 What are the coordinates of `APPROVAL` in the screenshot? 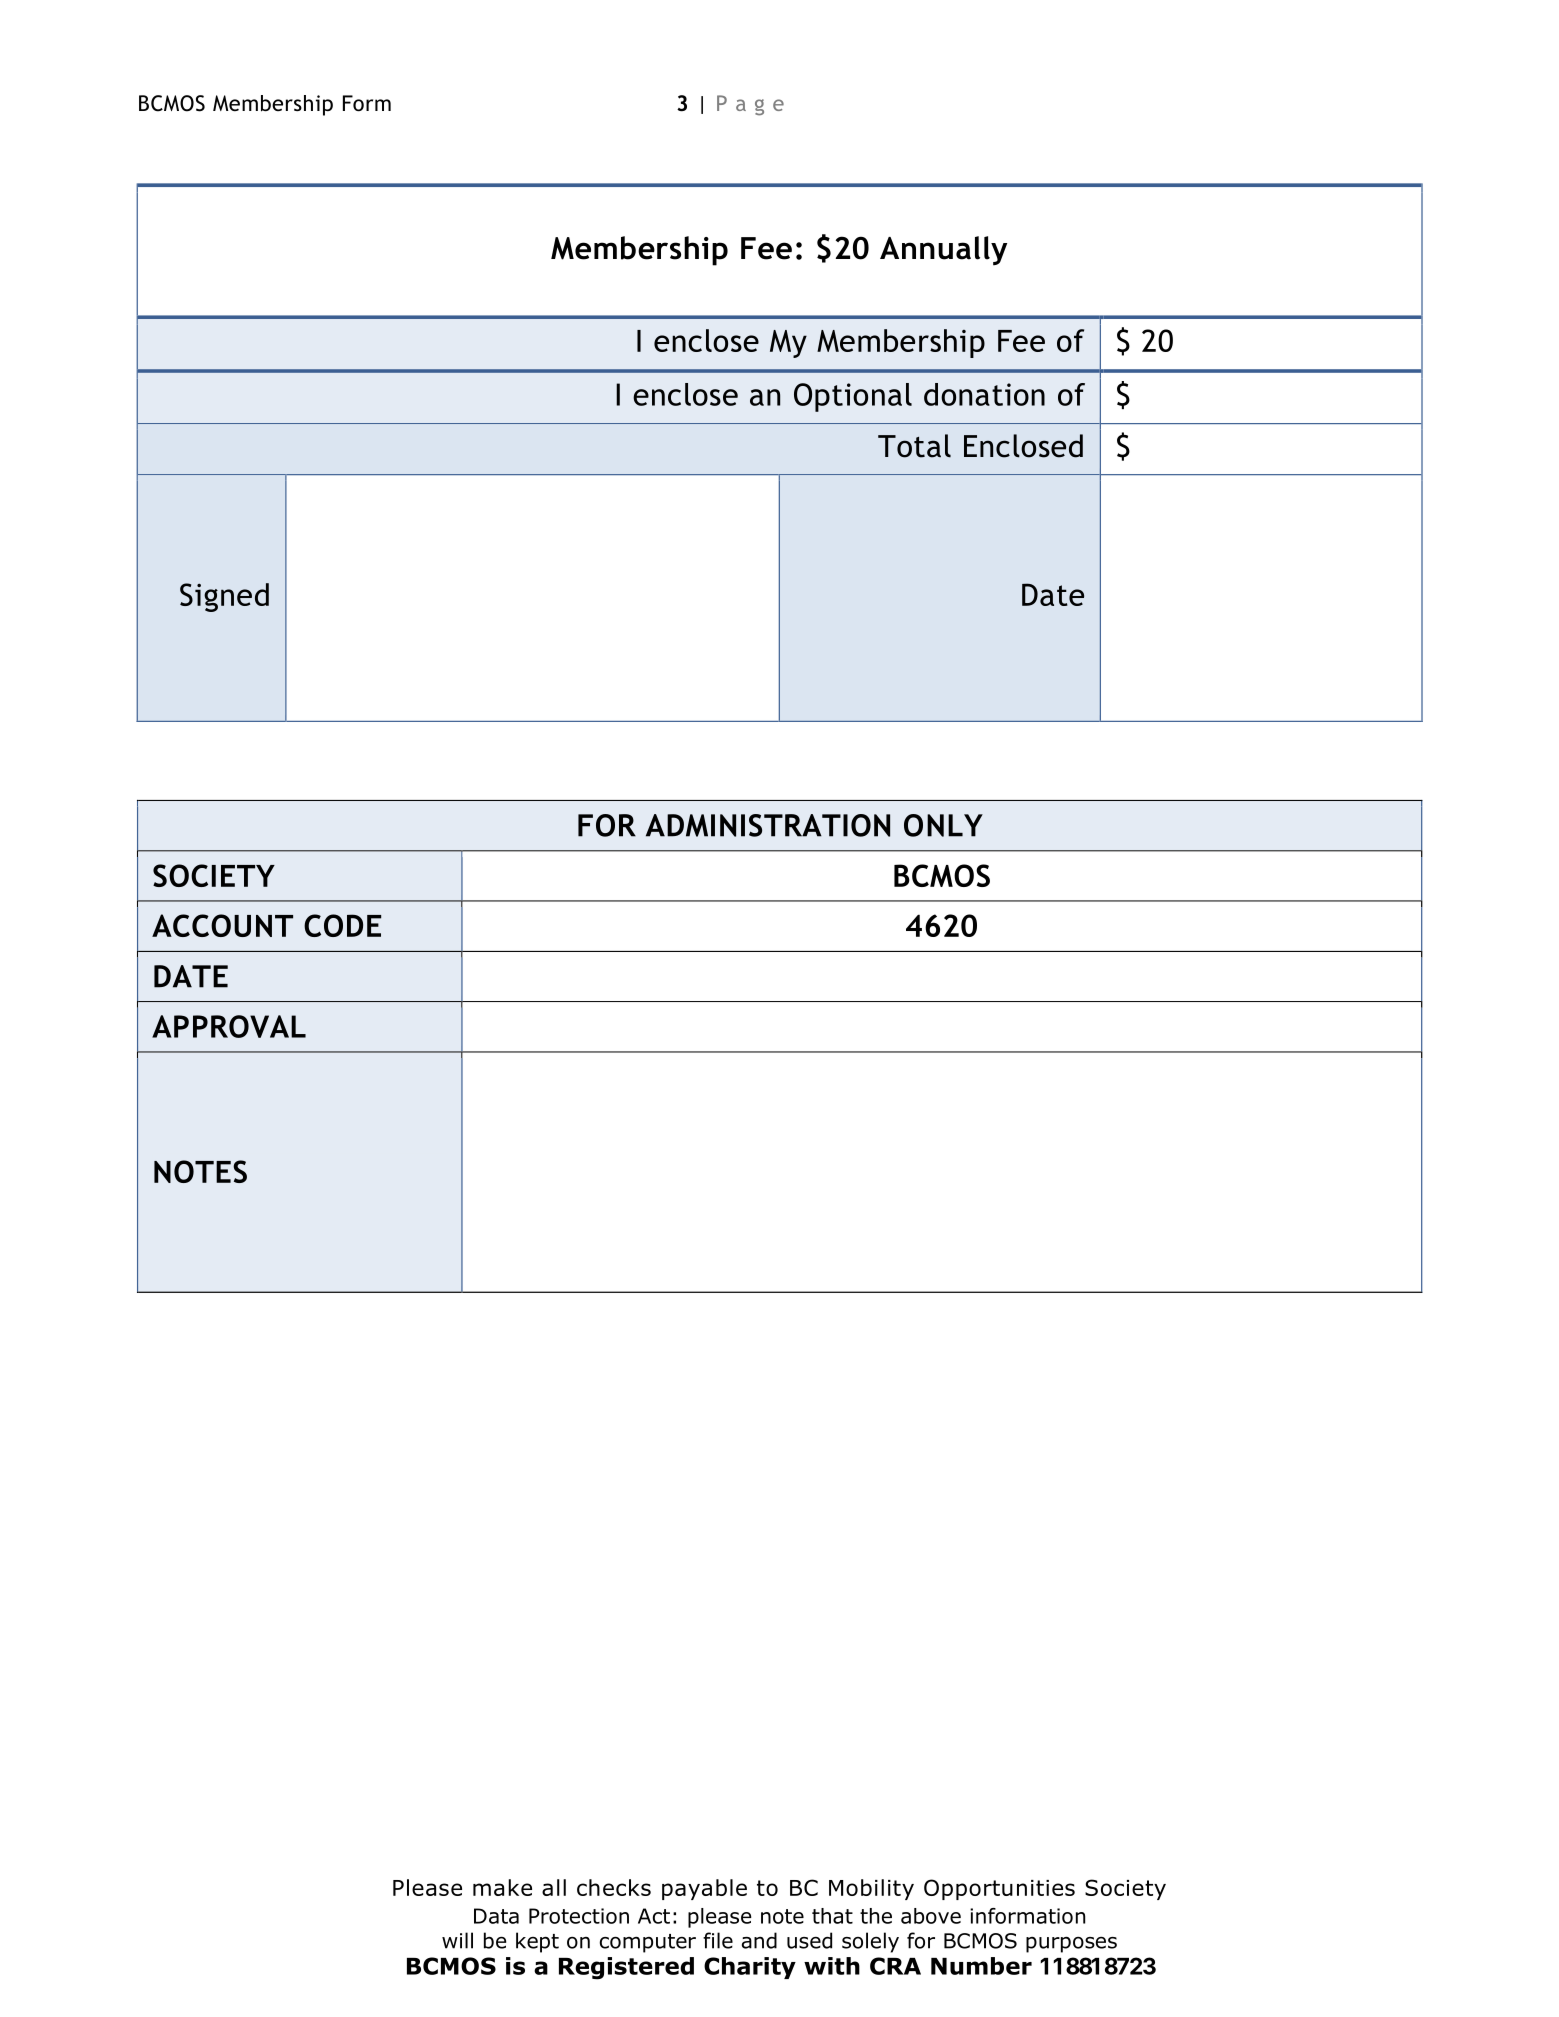 It's located at (229, 1026).
